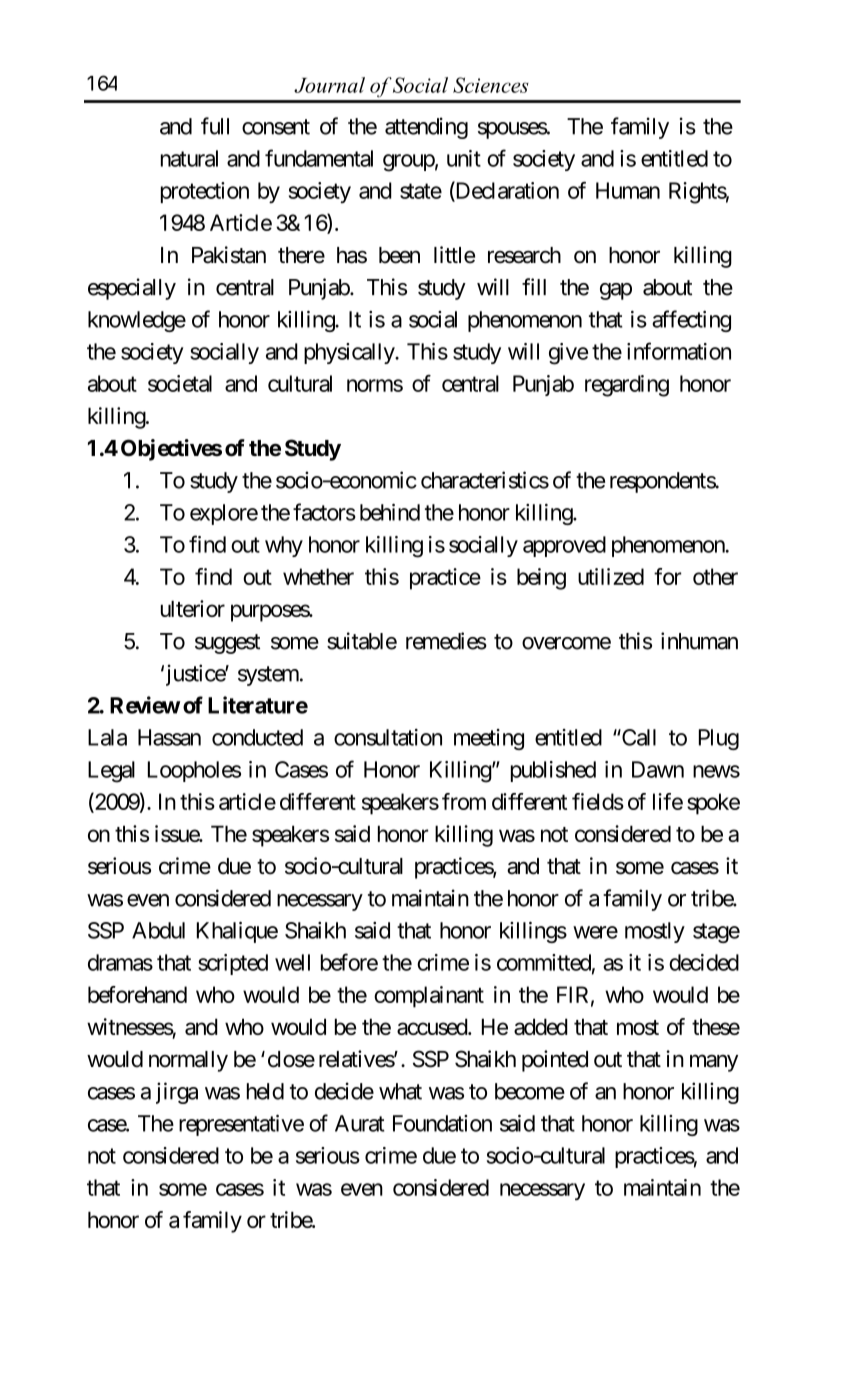 This image has height=1375, width=868. I want to click on normally, so click(188, 1061).
